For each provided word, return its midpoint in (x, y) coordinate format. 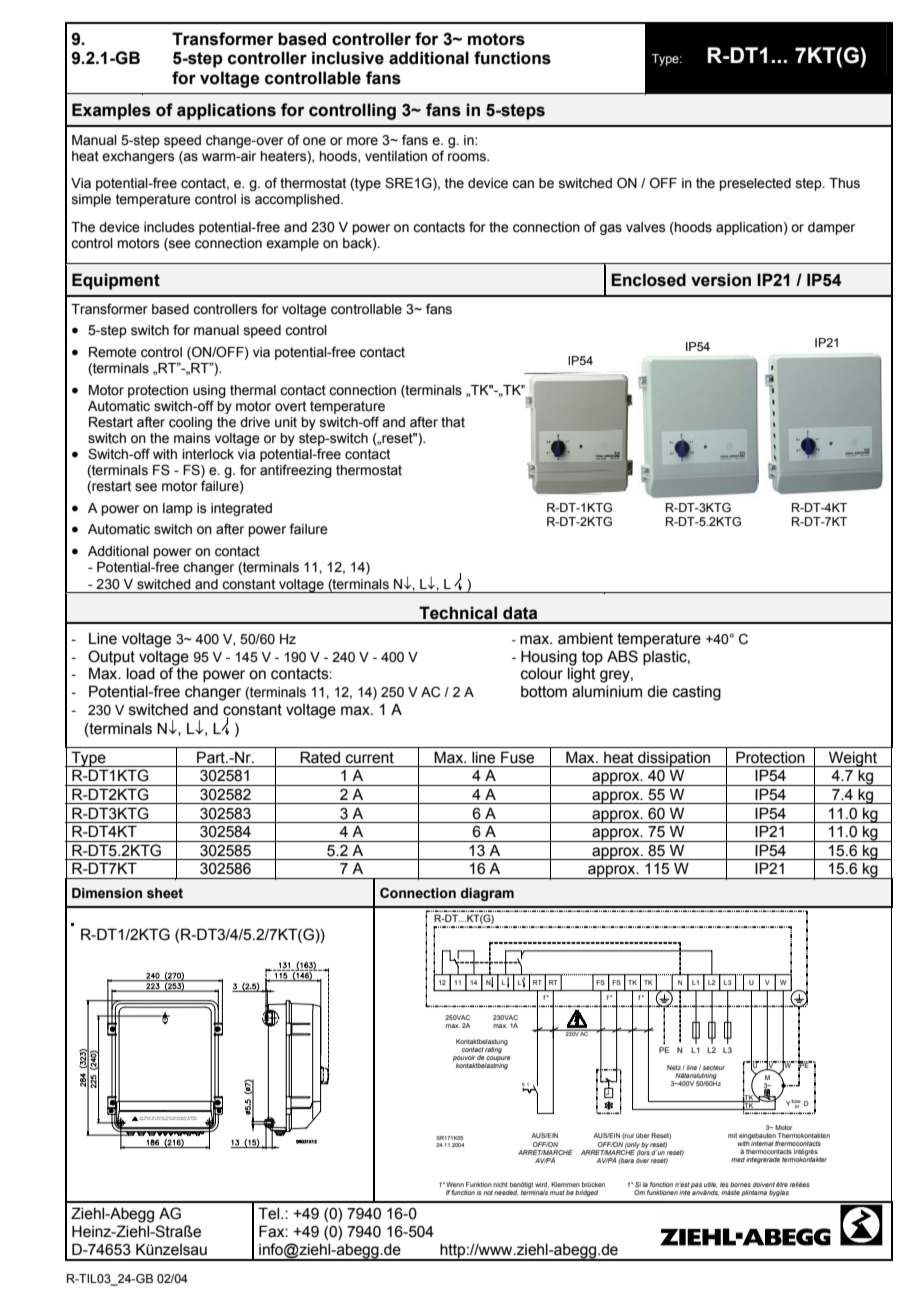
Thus (844, 183)
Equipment (116, 281)
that (453, 422)
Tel (270, 1213)
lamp (178, 509)
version (721, 280)
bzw (796, 1101)
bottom (544, 692)
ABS (622, 656)
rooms (468, 157)
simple (91, 200)
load (141, 674)
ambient (585, 639)
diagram (487, 894)
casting (697, 693)
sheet (165, 893)
